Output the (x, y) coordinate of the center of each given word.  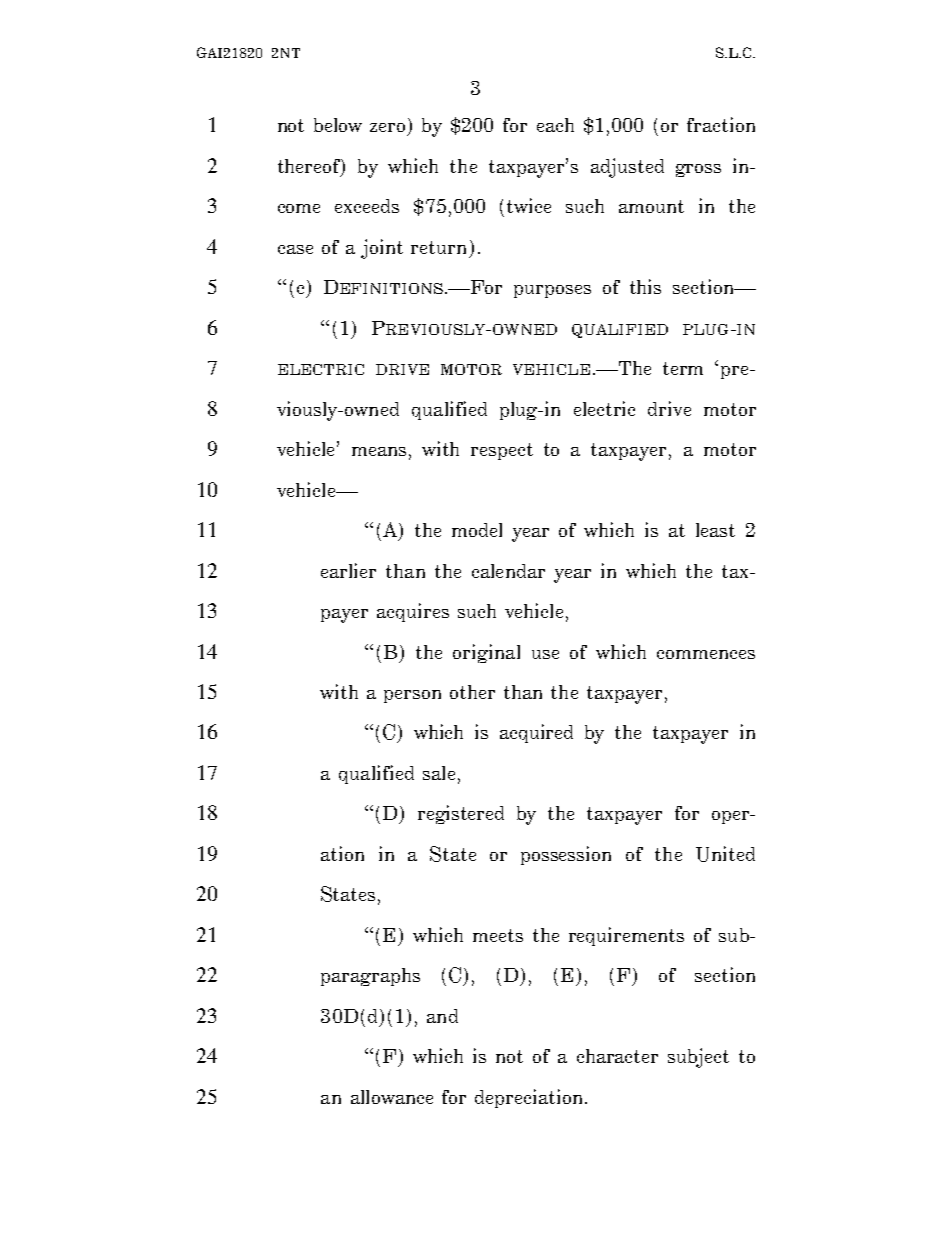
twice (529, 205)
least (715, 530)
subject (698, 1058)
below (338, 125)
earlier (348, 570)
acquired (536, 733)
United (725, 854)
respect (502, 451)
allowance (392, 1097)
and (442, 1016)
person (412, 696)
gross (698, 170)
